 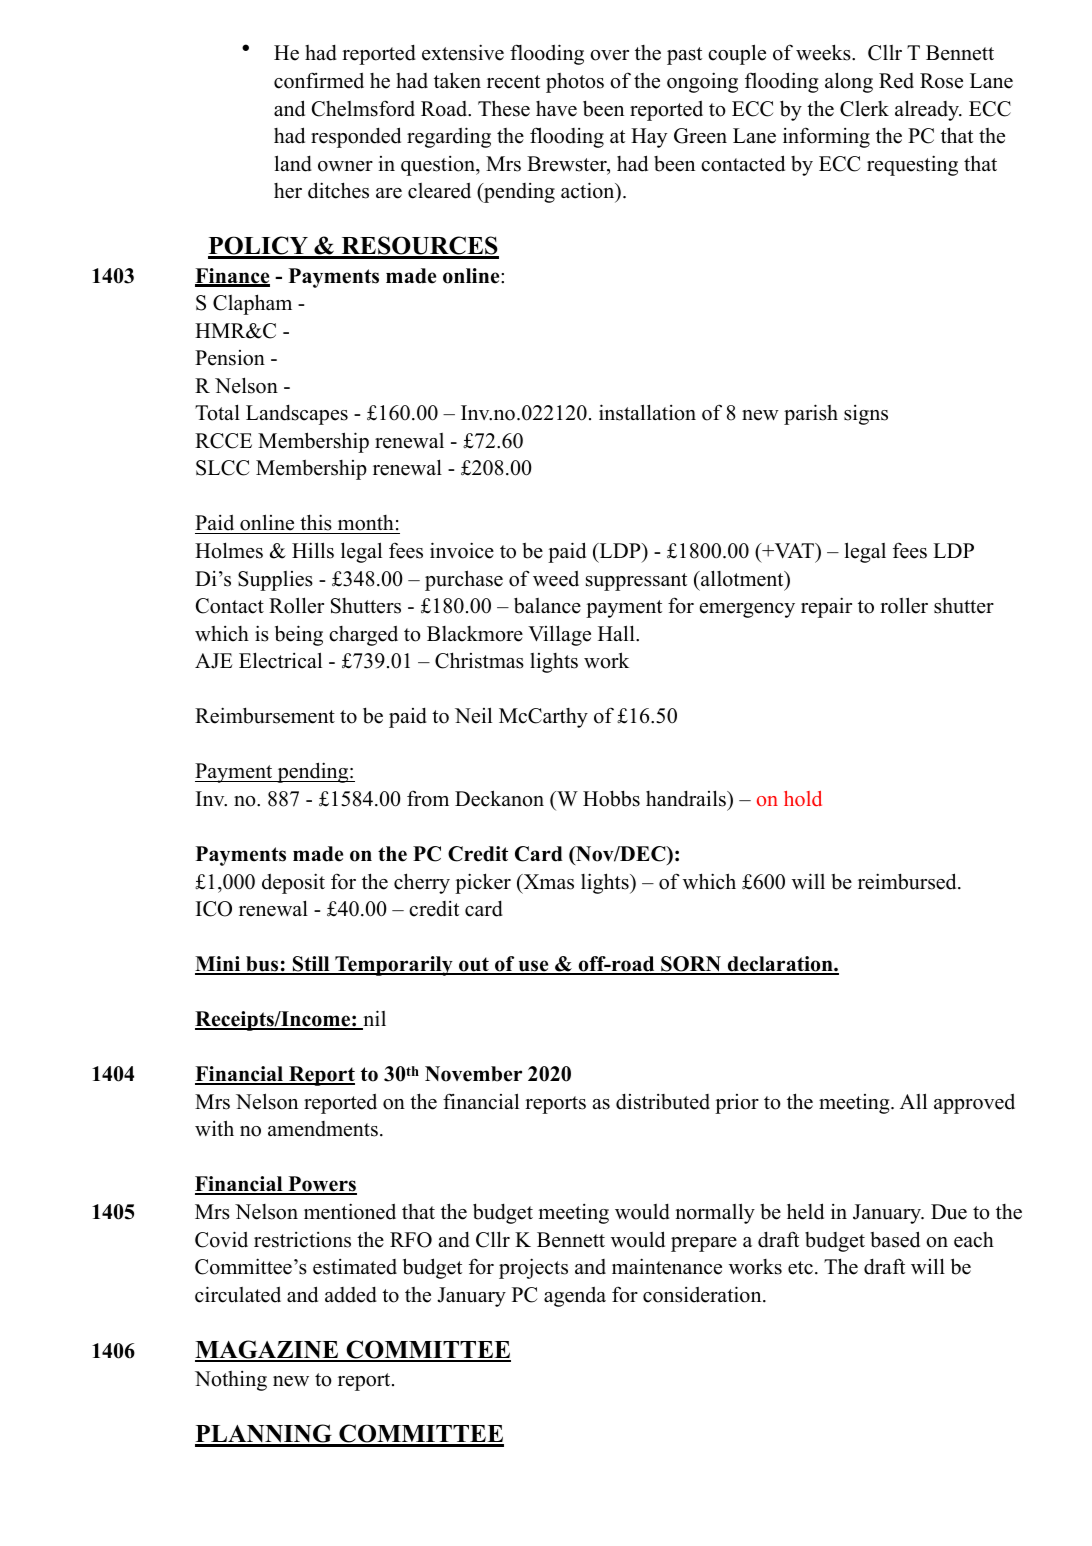 I want to click on agenda, so click(x=575, y=1296).
